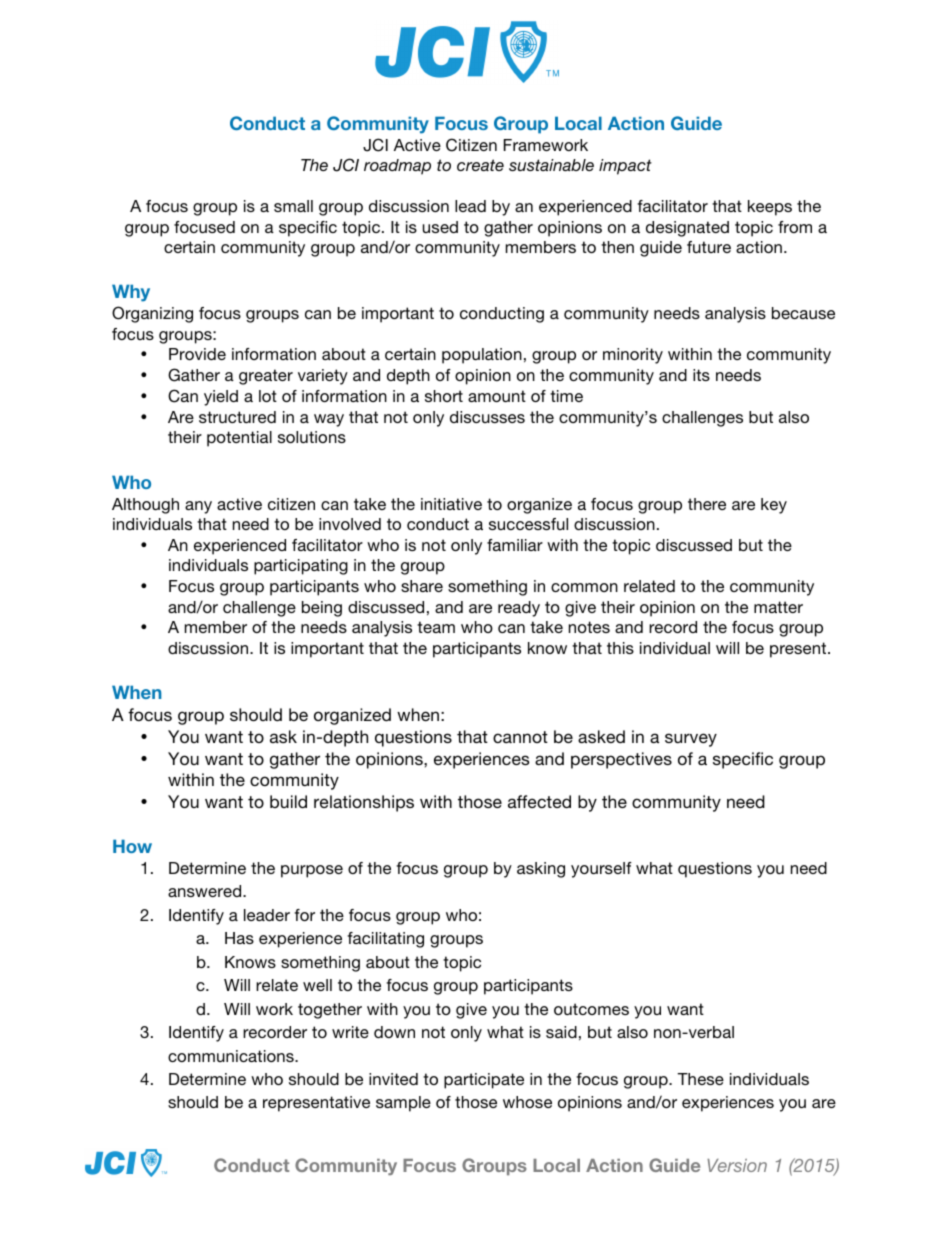 The height and width of the image is (1233, 952). What do you see at coordinates (232, 1056) in the image?
I see `communications` at bounding box center [232, 1056].
